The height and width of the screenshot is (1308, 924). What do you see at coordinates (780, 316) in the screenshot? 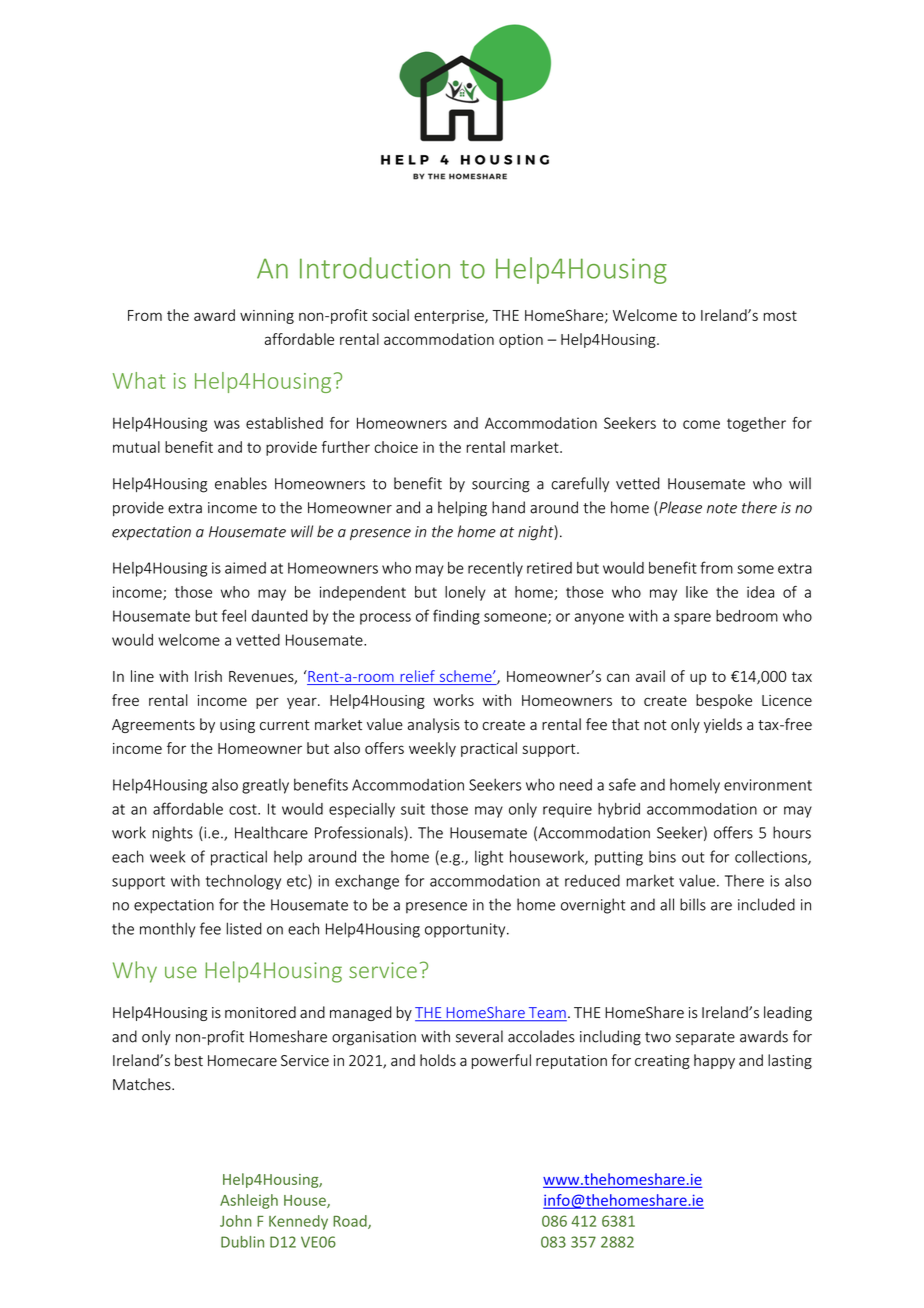
I see `most` at bounding box center [780, 316].
